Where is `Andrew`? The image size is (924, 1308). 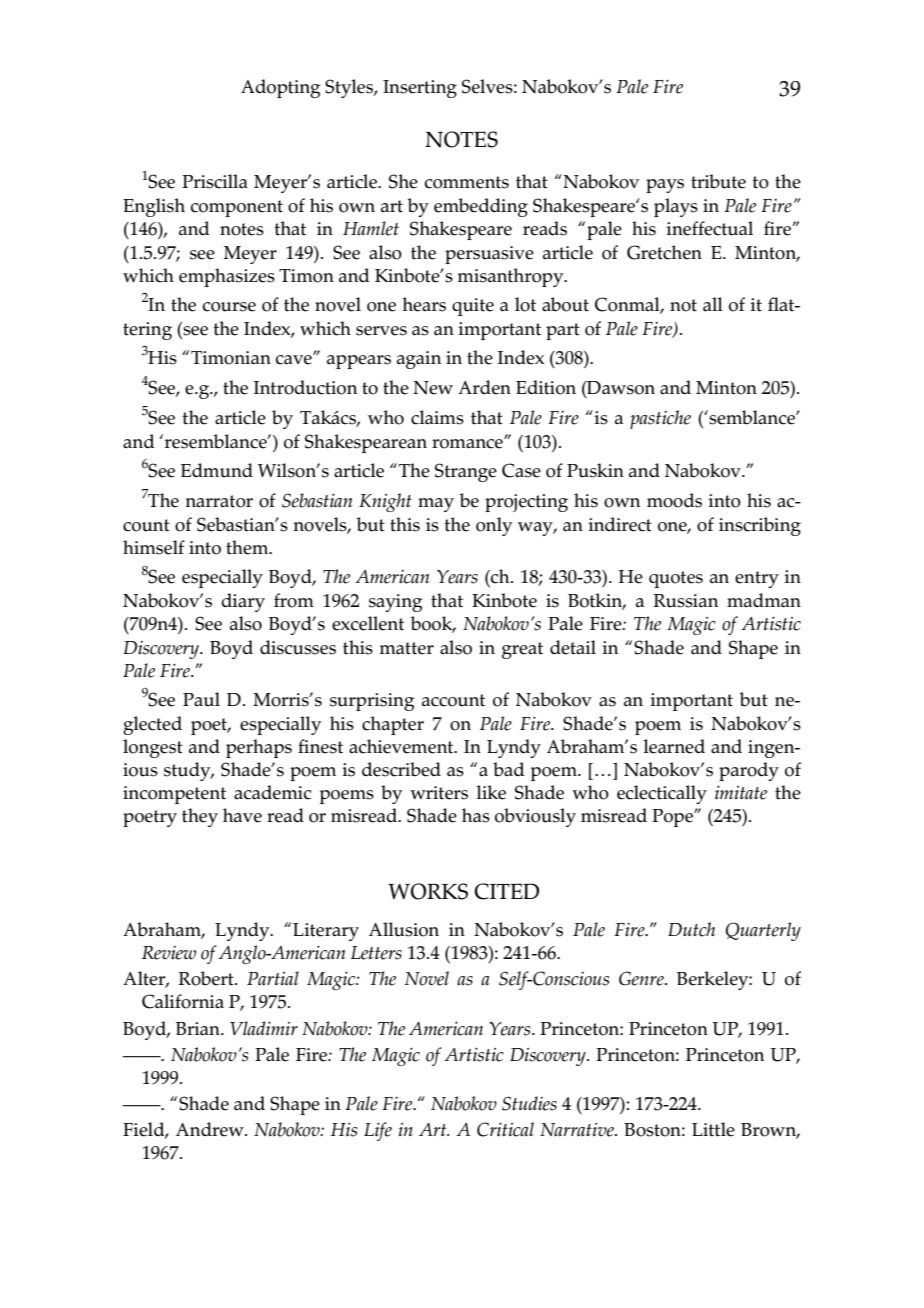 Andrew is located at coordinates (211, 1129).
